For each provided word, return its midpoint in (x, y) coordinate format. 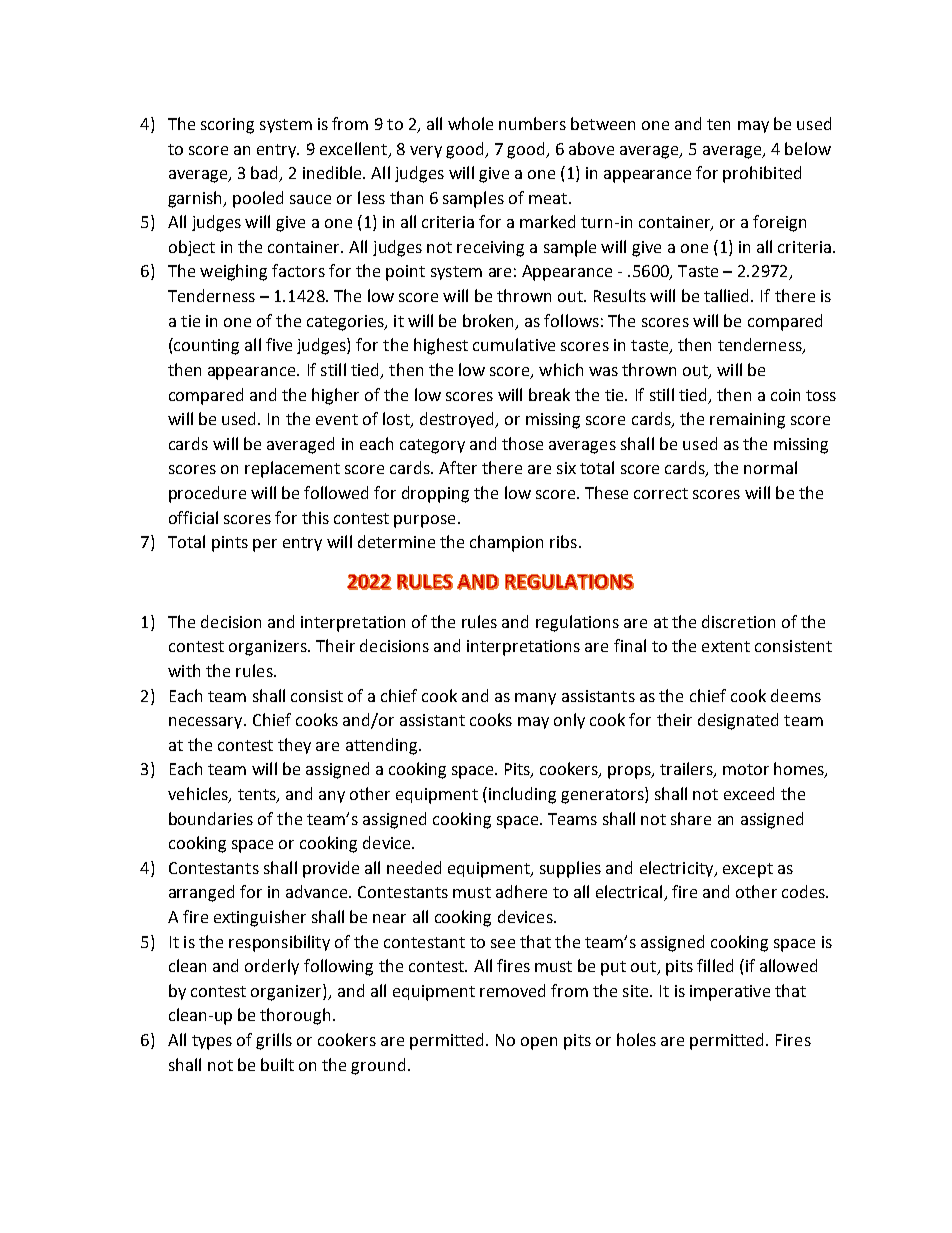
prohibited (762, 174)
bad (265, 174)
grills (274, 1041)
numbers (532, 123)
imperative (730, 993)
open (539, 1043)
